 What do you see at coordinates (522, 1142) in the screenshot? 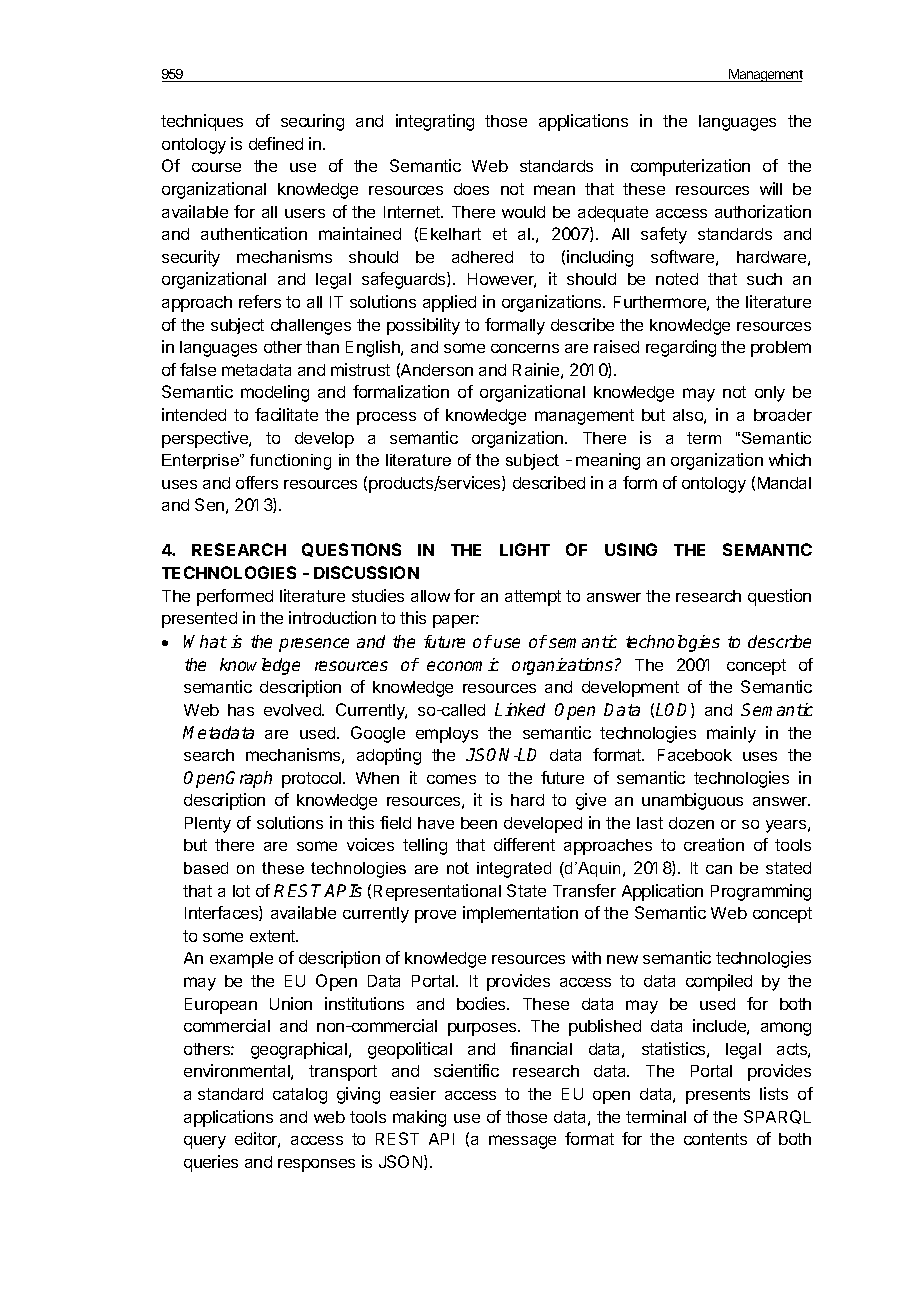
I see `message` at bounding box center [522, 1142].
